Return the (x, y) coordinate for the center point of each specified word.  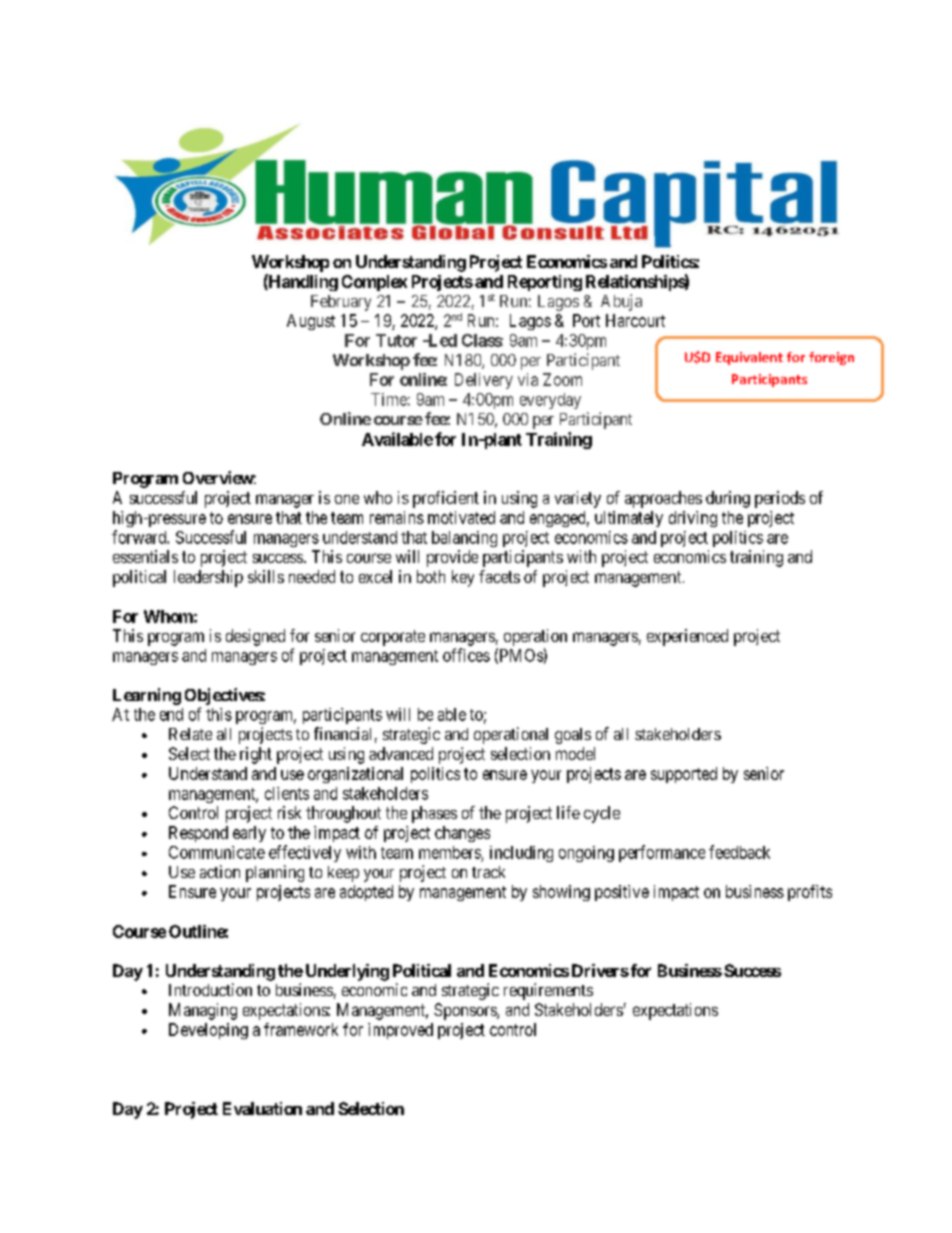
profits (810, 893)
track (488, 872)
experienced (687, 637)
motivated (461, 517)
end (171, 714)
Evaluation (262, 1108)
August (311, 322)
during (728, 499)
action (220, 871)
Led (441, 340)
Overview (218, 477)
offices (466, 655)
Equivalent (749, 358)
